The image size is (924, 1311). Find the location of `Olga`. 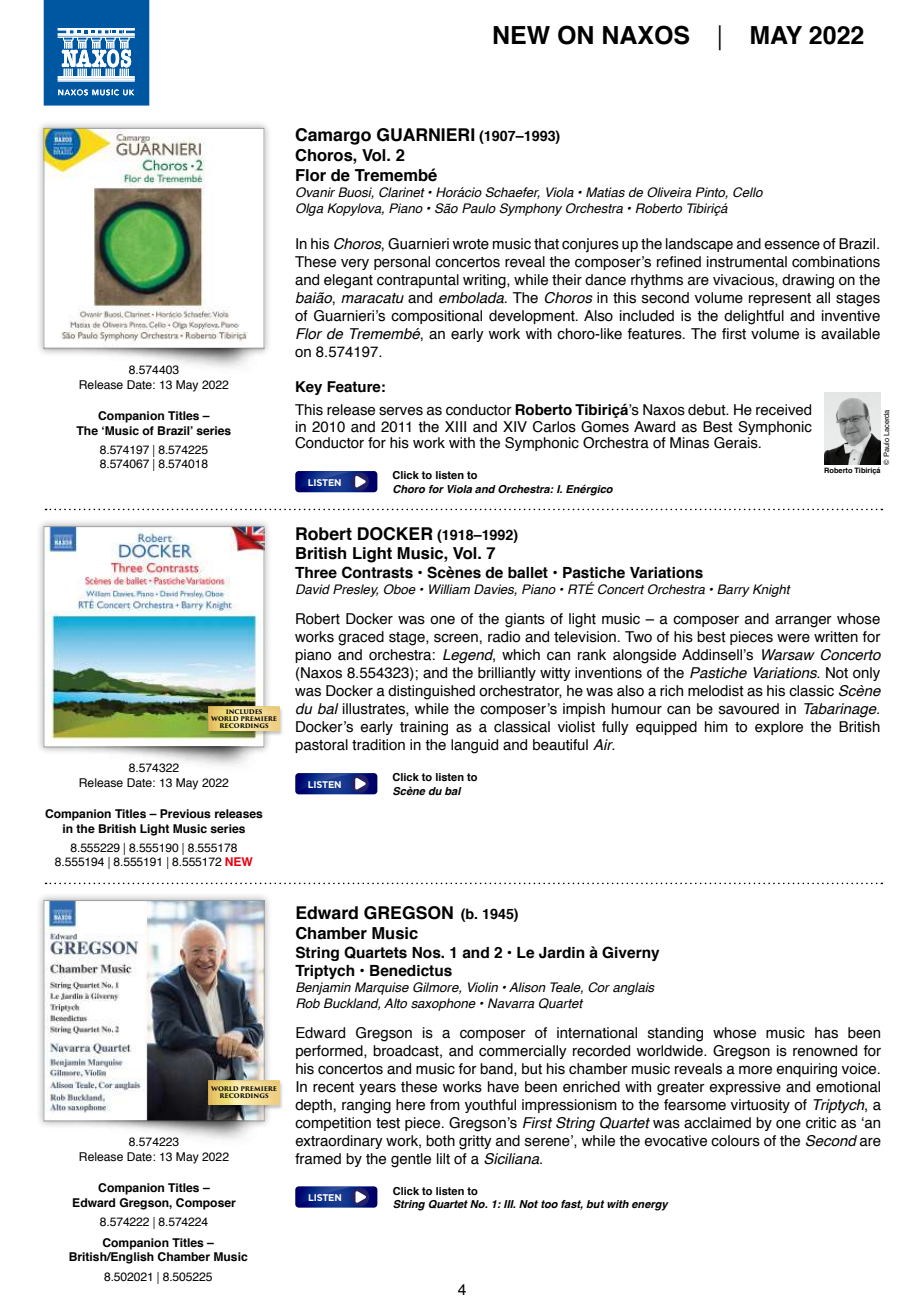

Olga is located at coordinates (310, 209).
